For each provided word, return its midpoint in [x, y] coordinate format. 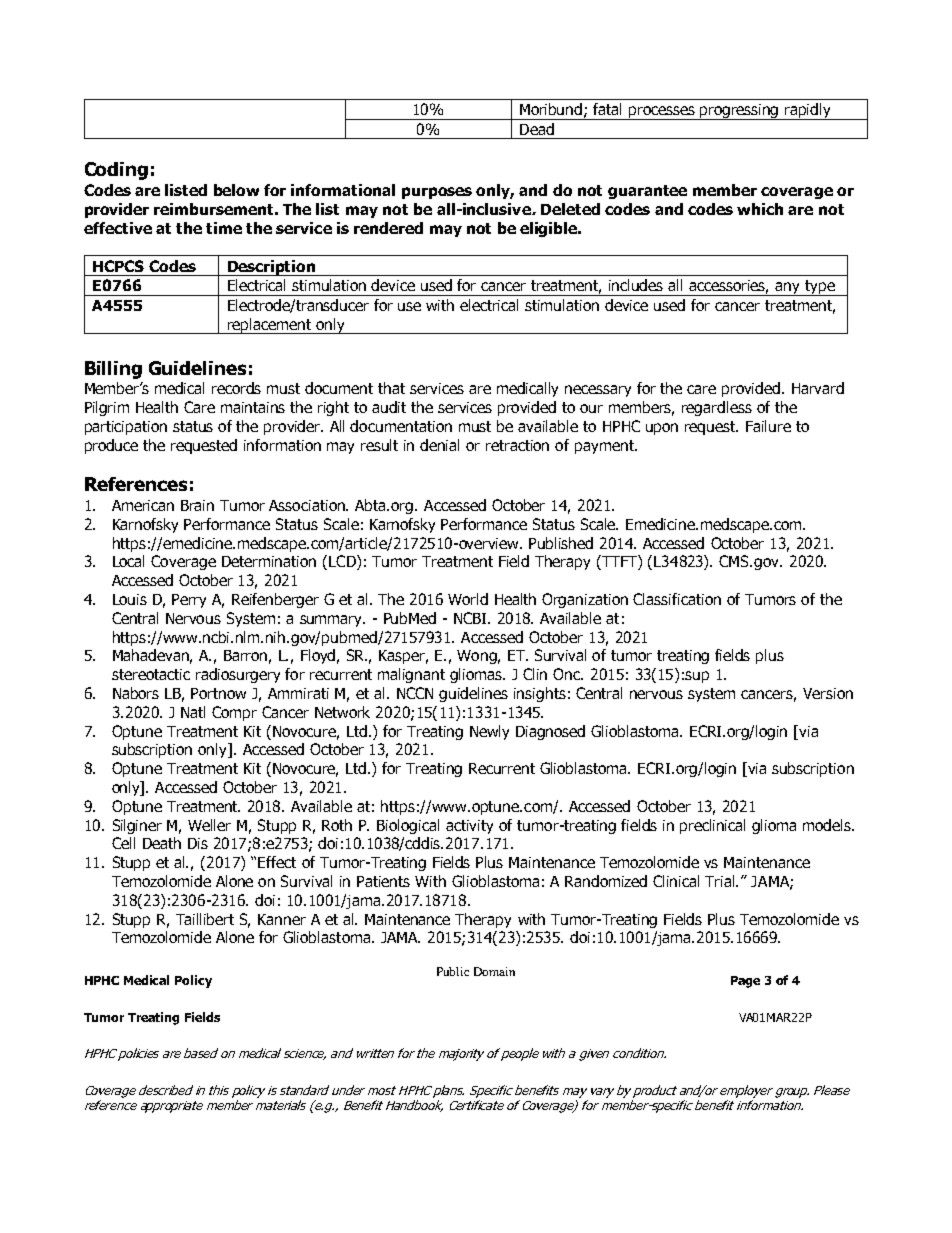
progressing [740, 112]
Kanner [282, 919]
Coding [116, 171]
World [468, 599]
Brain [197, 505]
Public [453, 971]
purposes [437, 193]
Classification [677, 599]
